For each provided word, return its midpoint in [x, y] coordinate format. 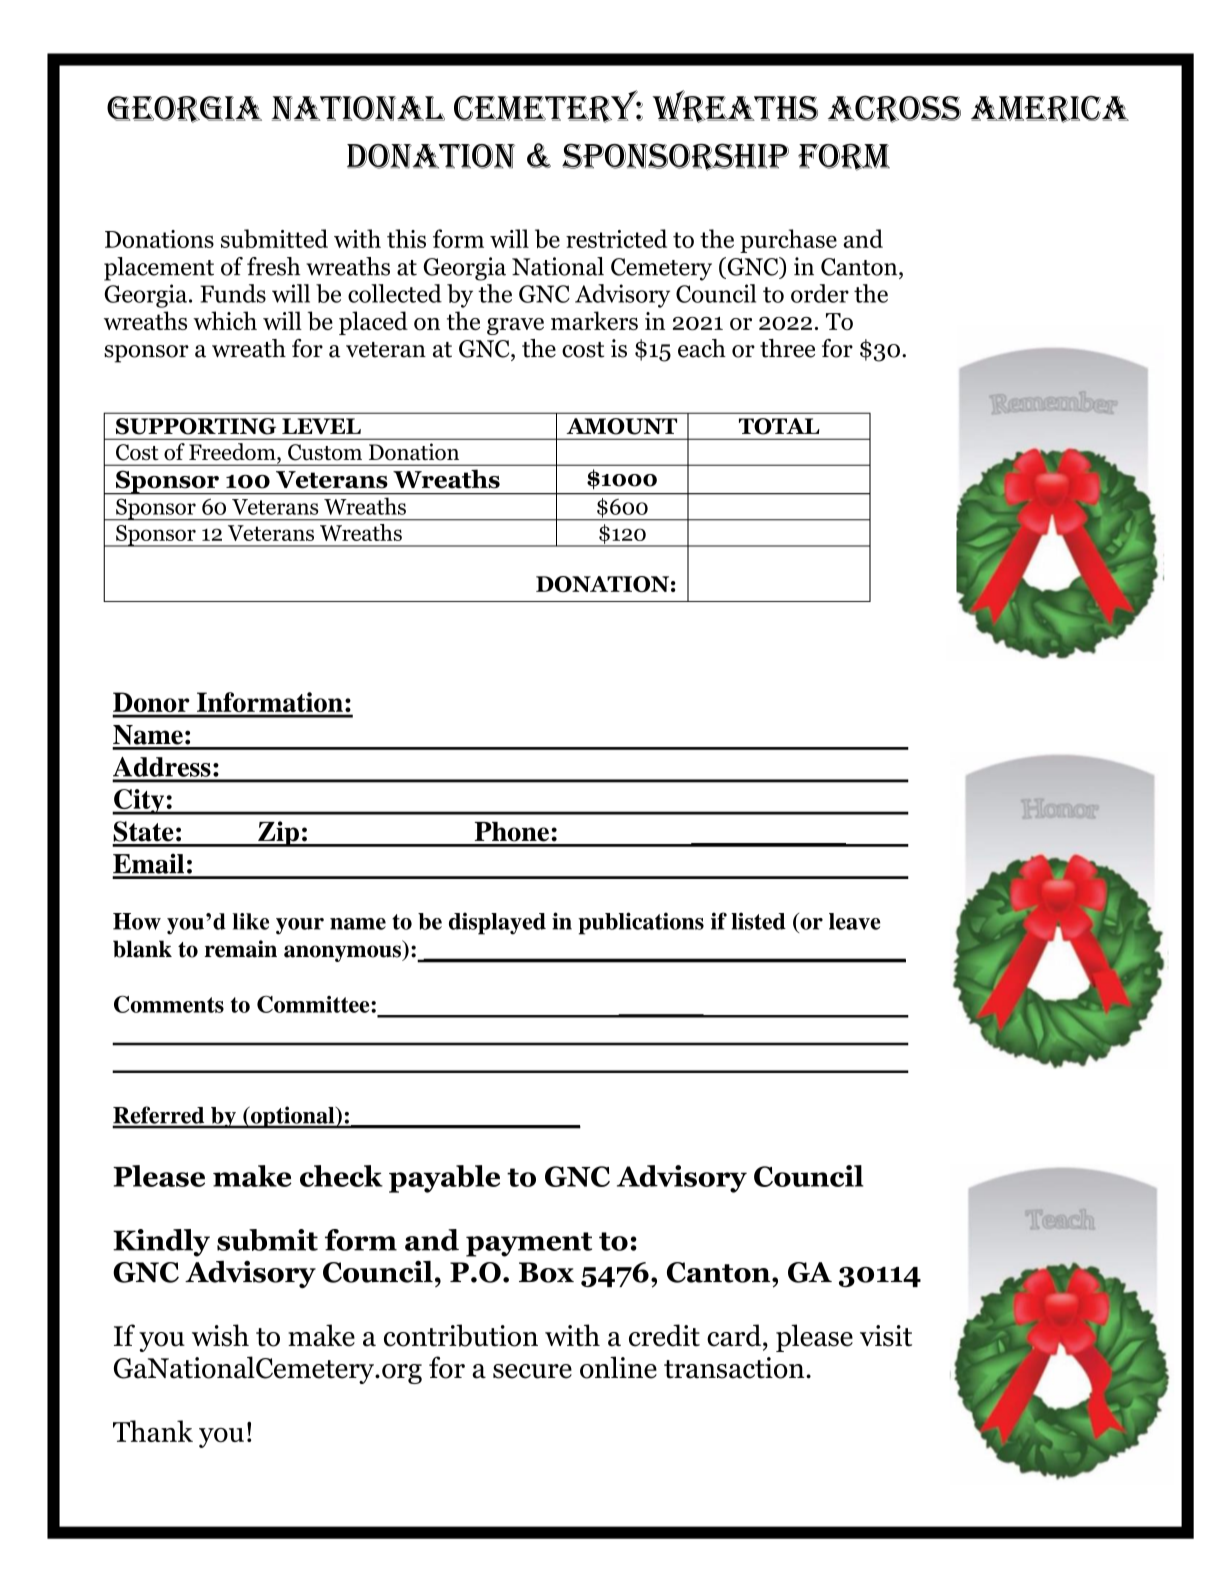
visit [886, 1336]
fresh [273, 266]
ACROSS [894, 109]
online [618, 1367]
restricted [616, 238]
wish [220, 1335]
